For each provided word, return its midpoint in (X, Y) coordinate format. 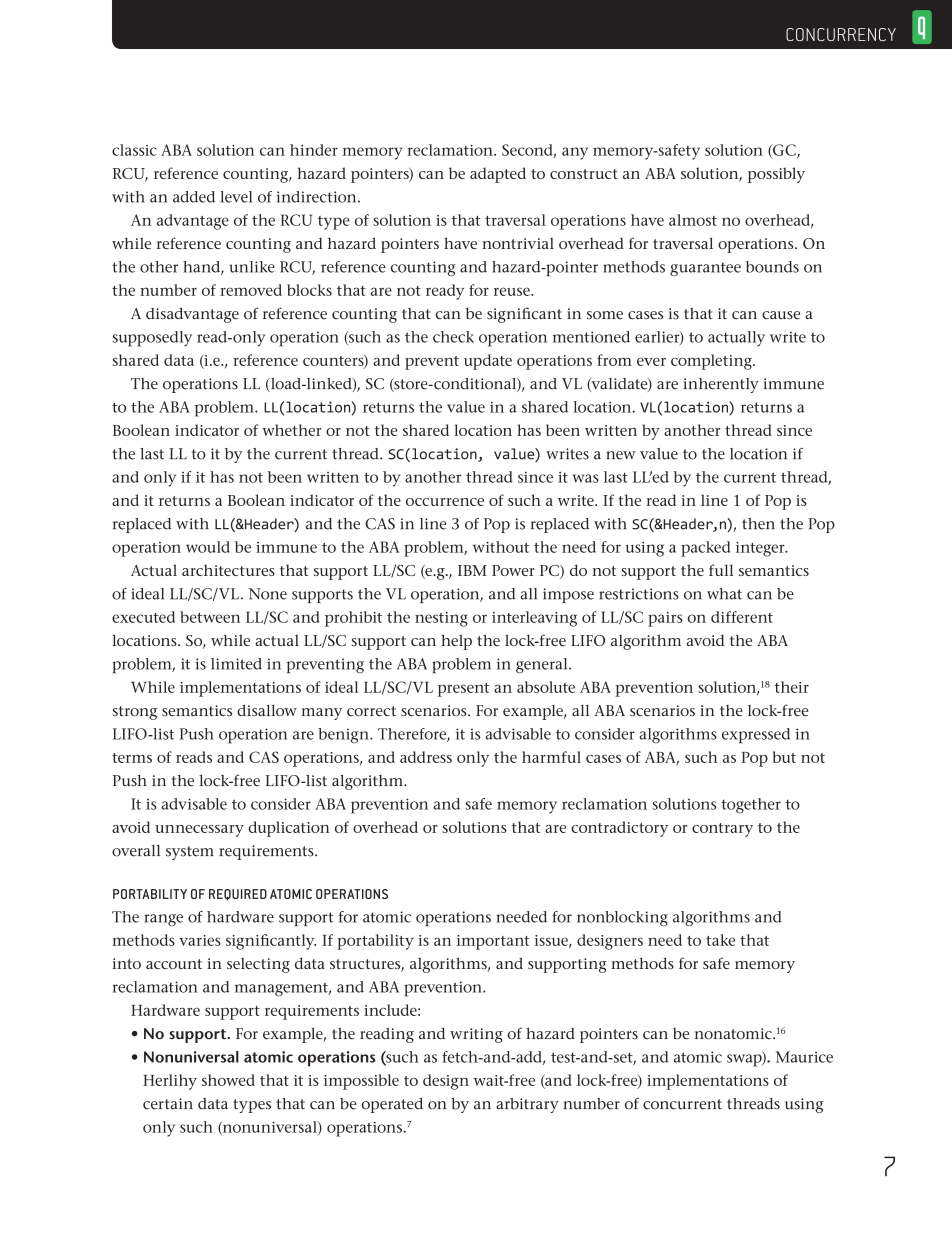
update (488, 362)
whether (291, 430)
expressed (756, 736)
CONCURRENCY (841, 34)
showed (228, 1080)
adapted (498, 175)
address (426, 757)
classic (134, 150)
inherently (721, 385)
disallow (267, 710)
